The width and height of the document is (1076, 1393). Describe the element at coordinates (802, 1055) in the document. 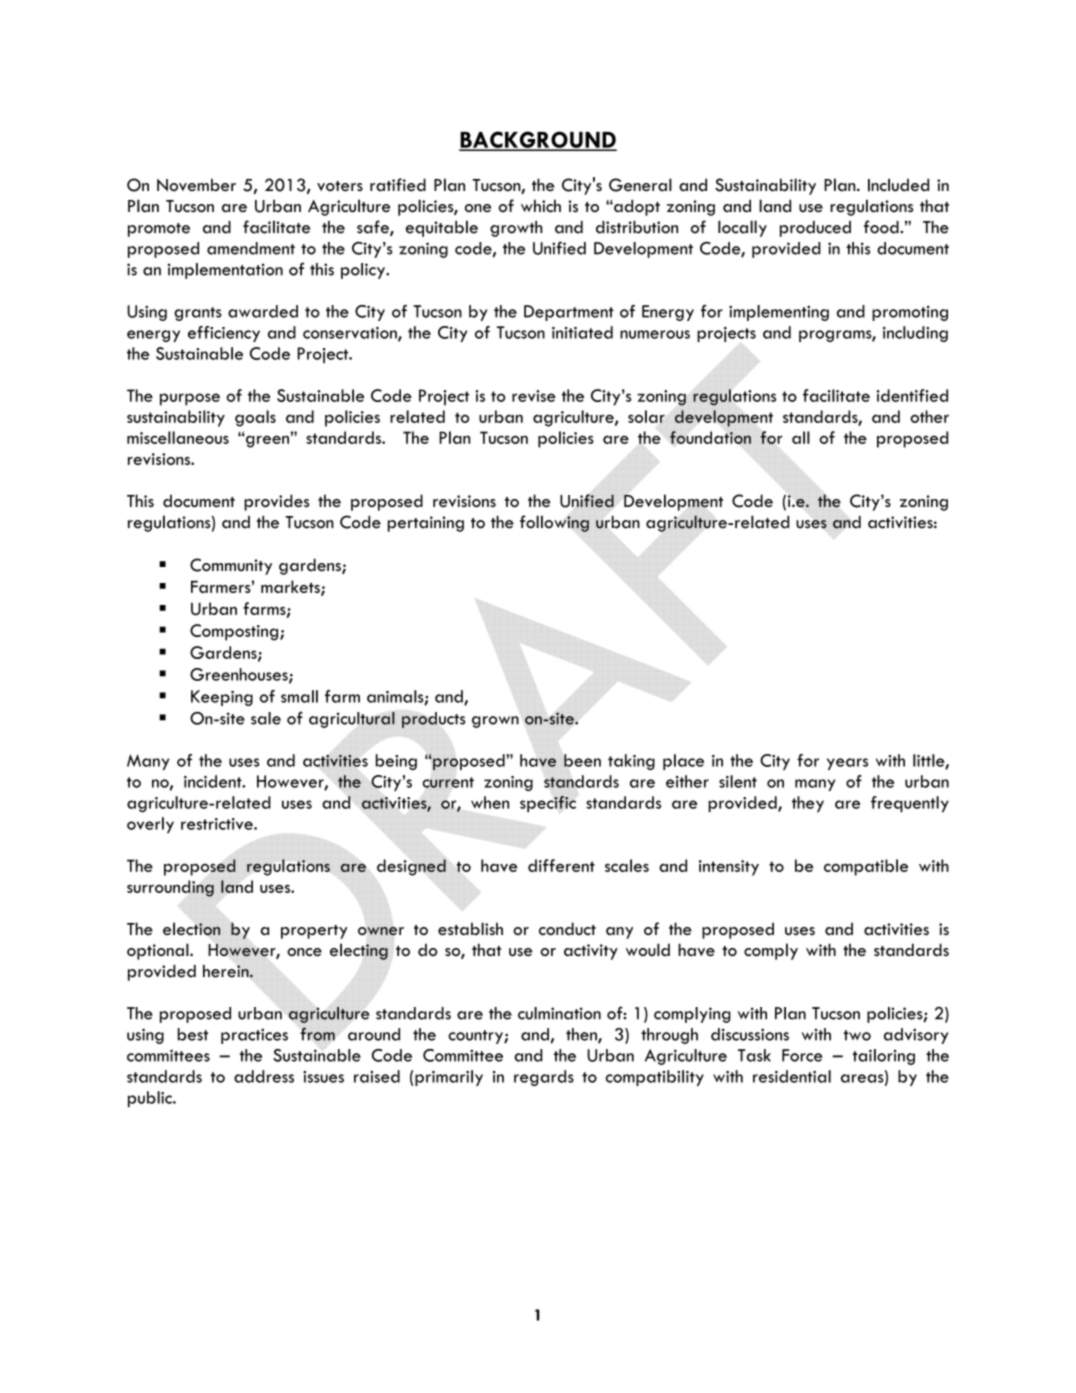

I see `Force` at that location.
